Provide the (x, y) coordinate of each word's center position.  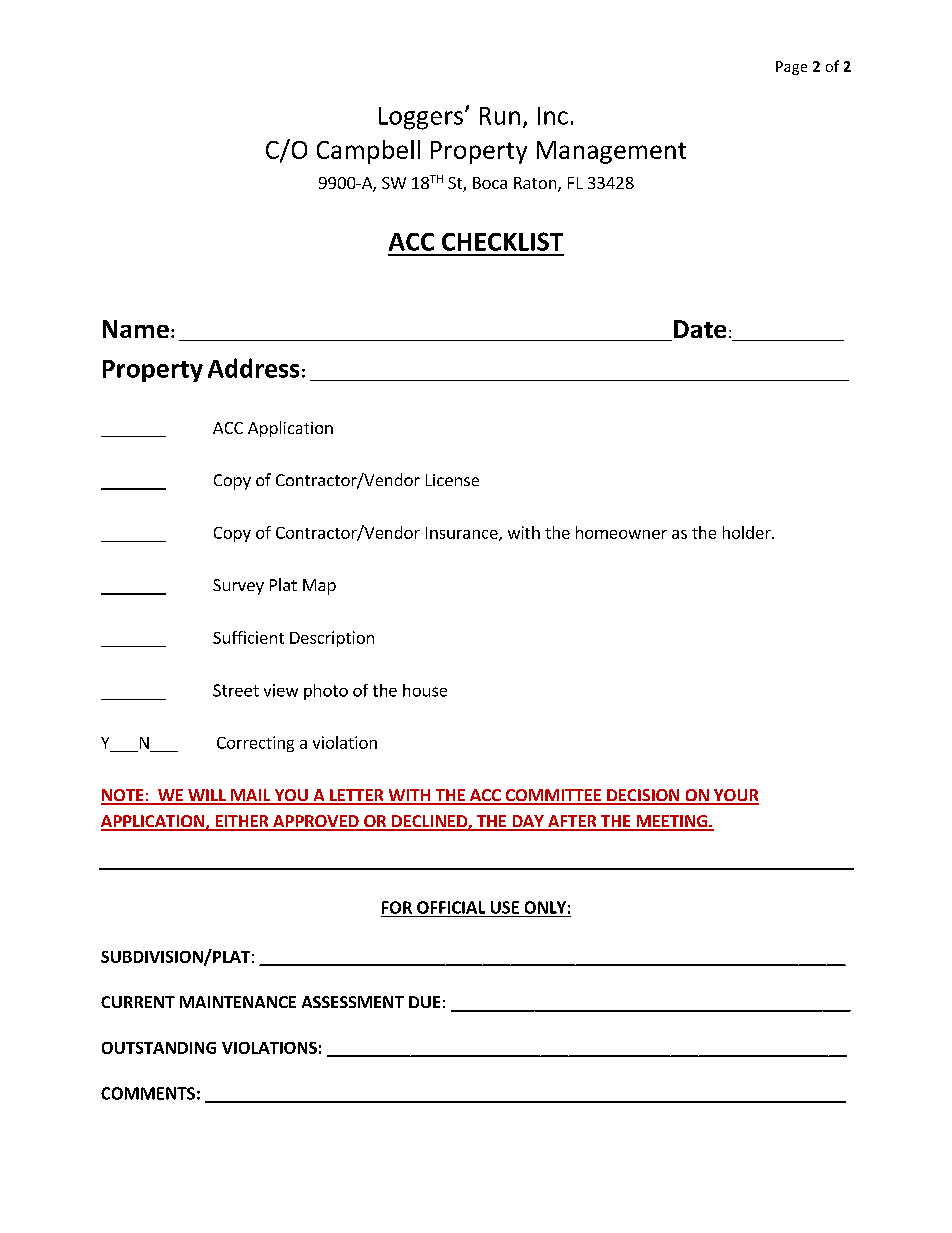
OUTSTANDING (159, 1048)
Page (791, 68)
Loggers (421, 118)
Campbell (368, 152)
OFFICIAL (451, 907)
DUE (424, 1002)
